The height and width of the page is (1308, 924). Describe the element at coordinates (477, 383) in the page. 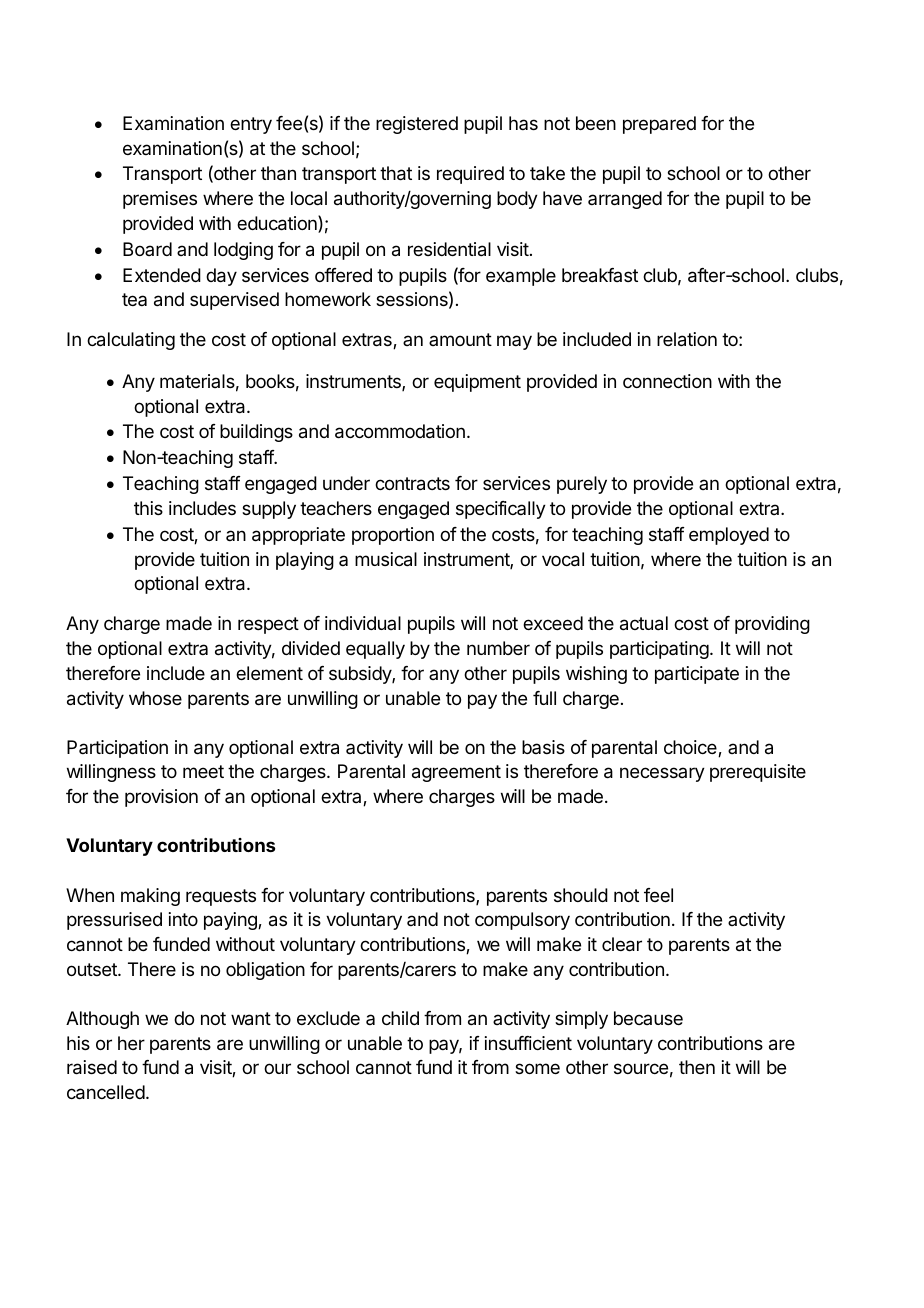

I see `equipment` at that location.
